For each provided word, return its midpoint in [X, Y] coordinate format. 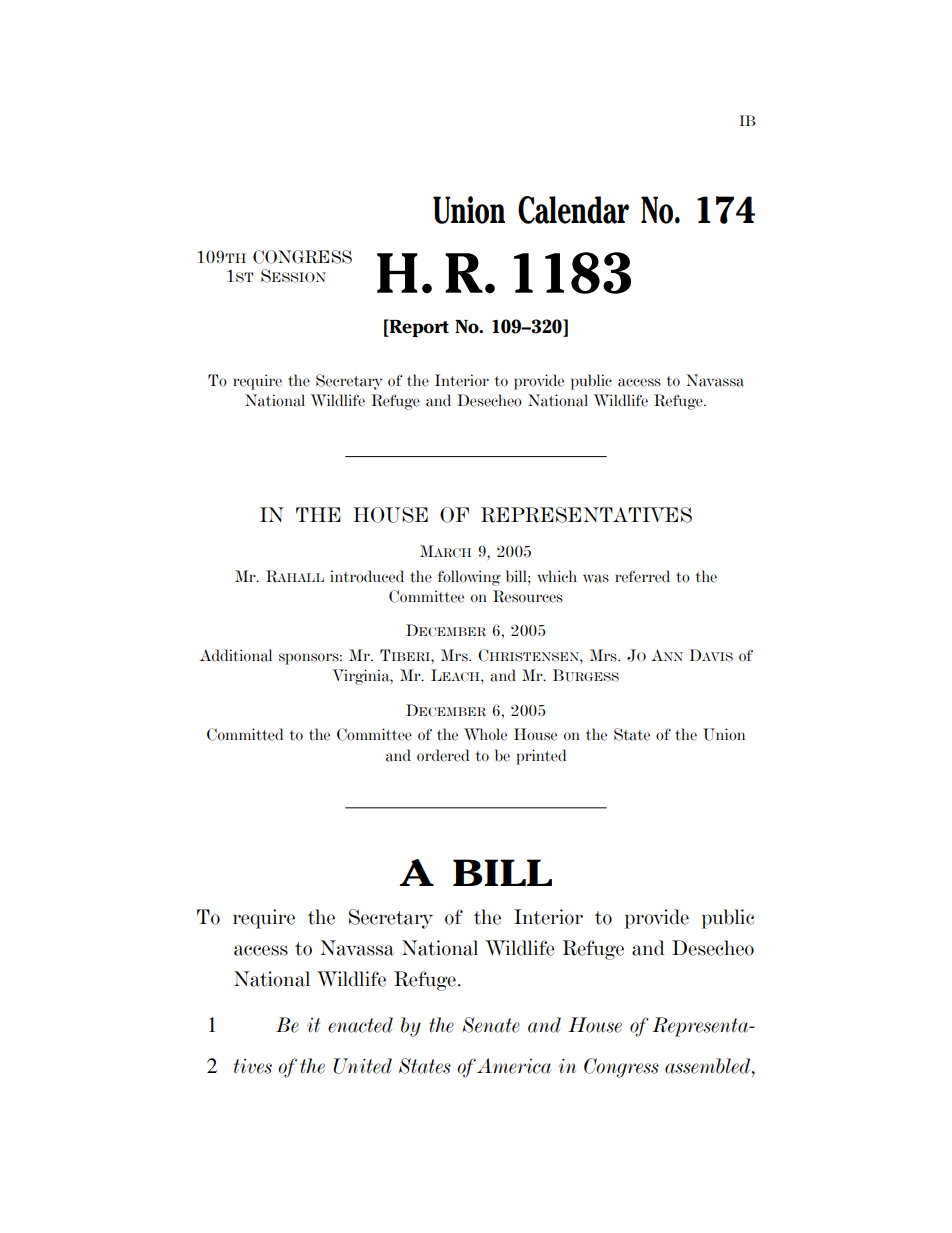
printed [541, 757]
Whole [485, 734]
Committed [245, 734]
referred [642, 576]
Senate [491, 1025]
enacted [360, 1025]
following [469, 578]
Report [418, 328]
